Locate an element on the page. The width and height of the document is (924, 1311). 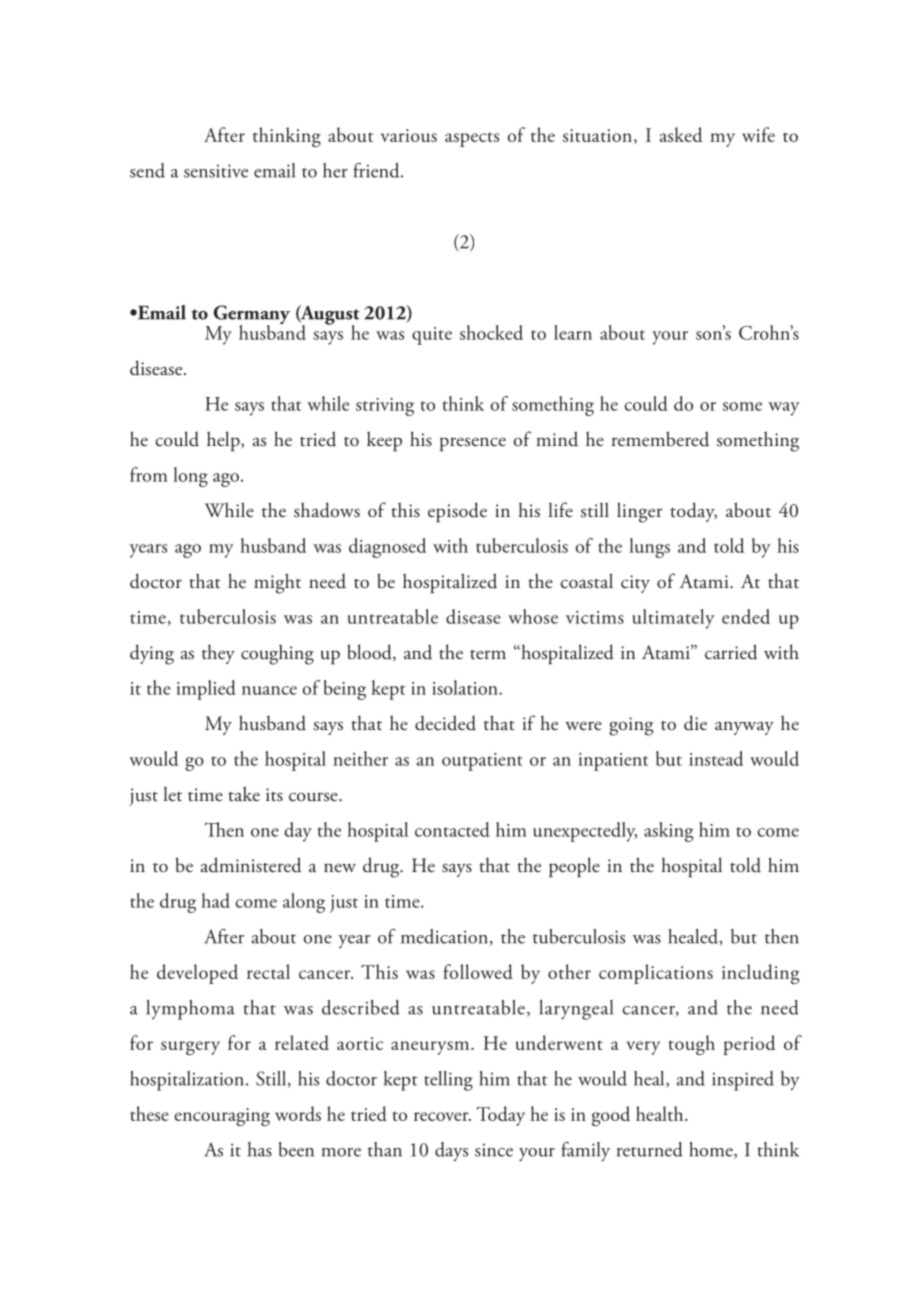
sensitive is located at coordinates (216, 171).
